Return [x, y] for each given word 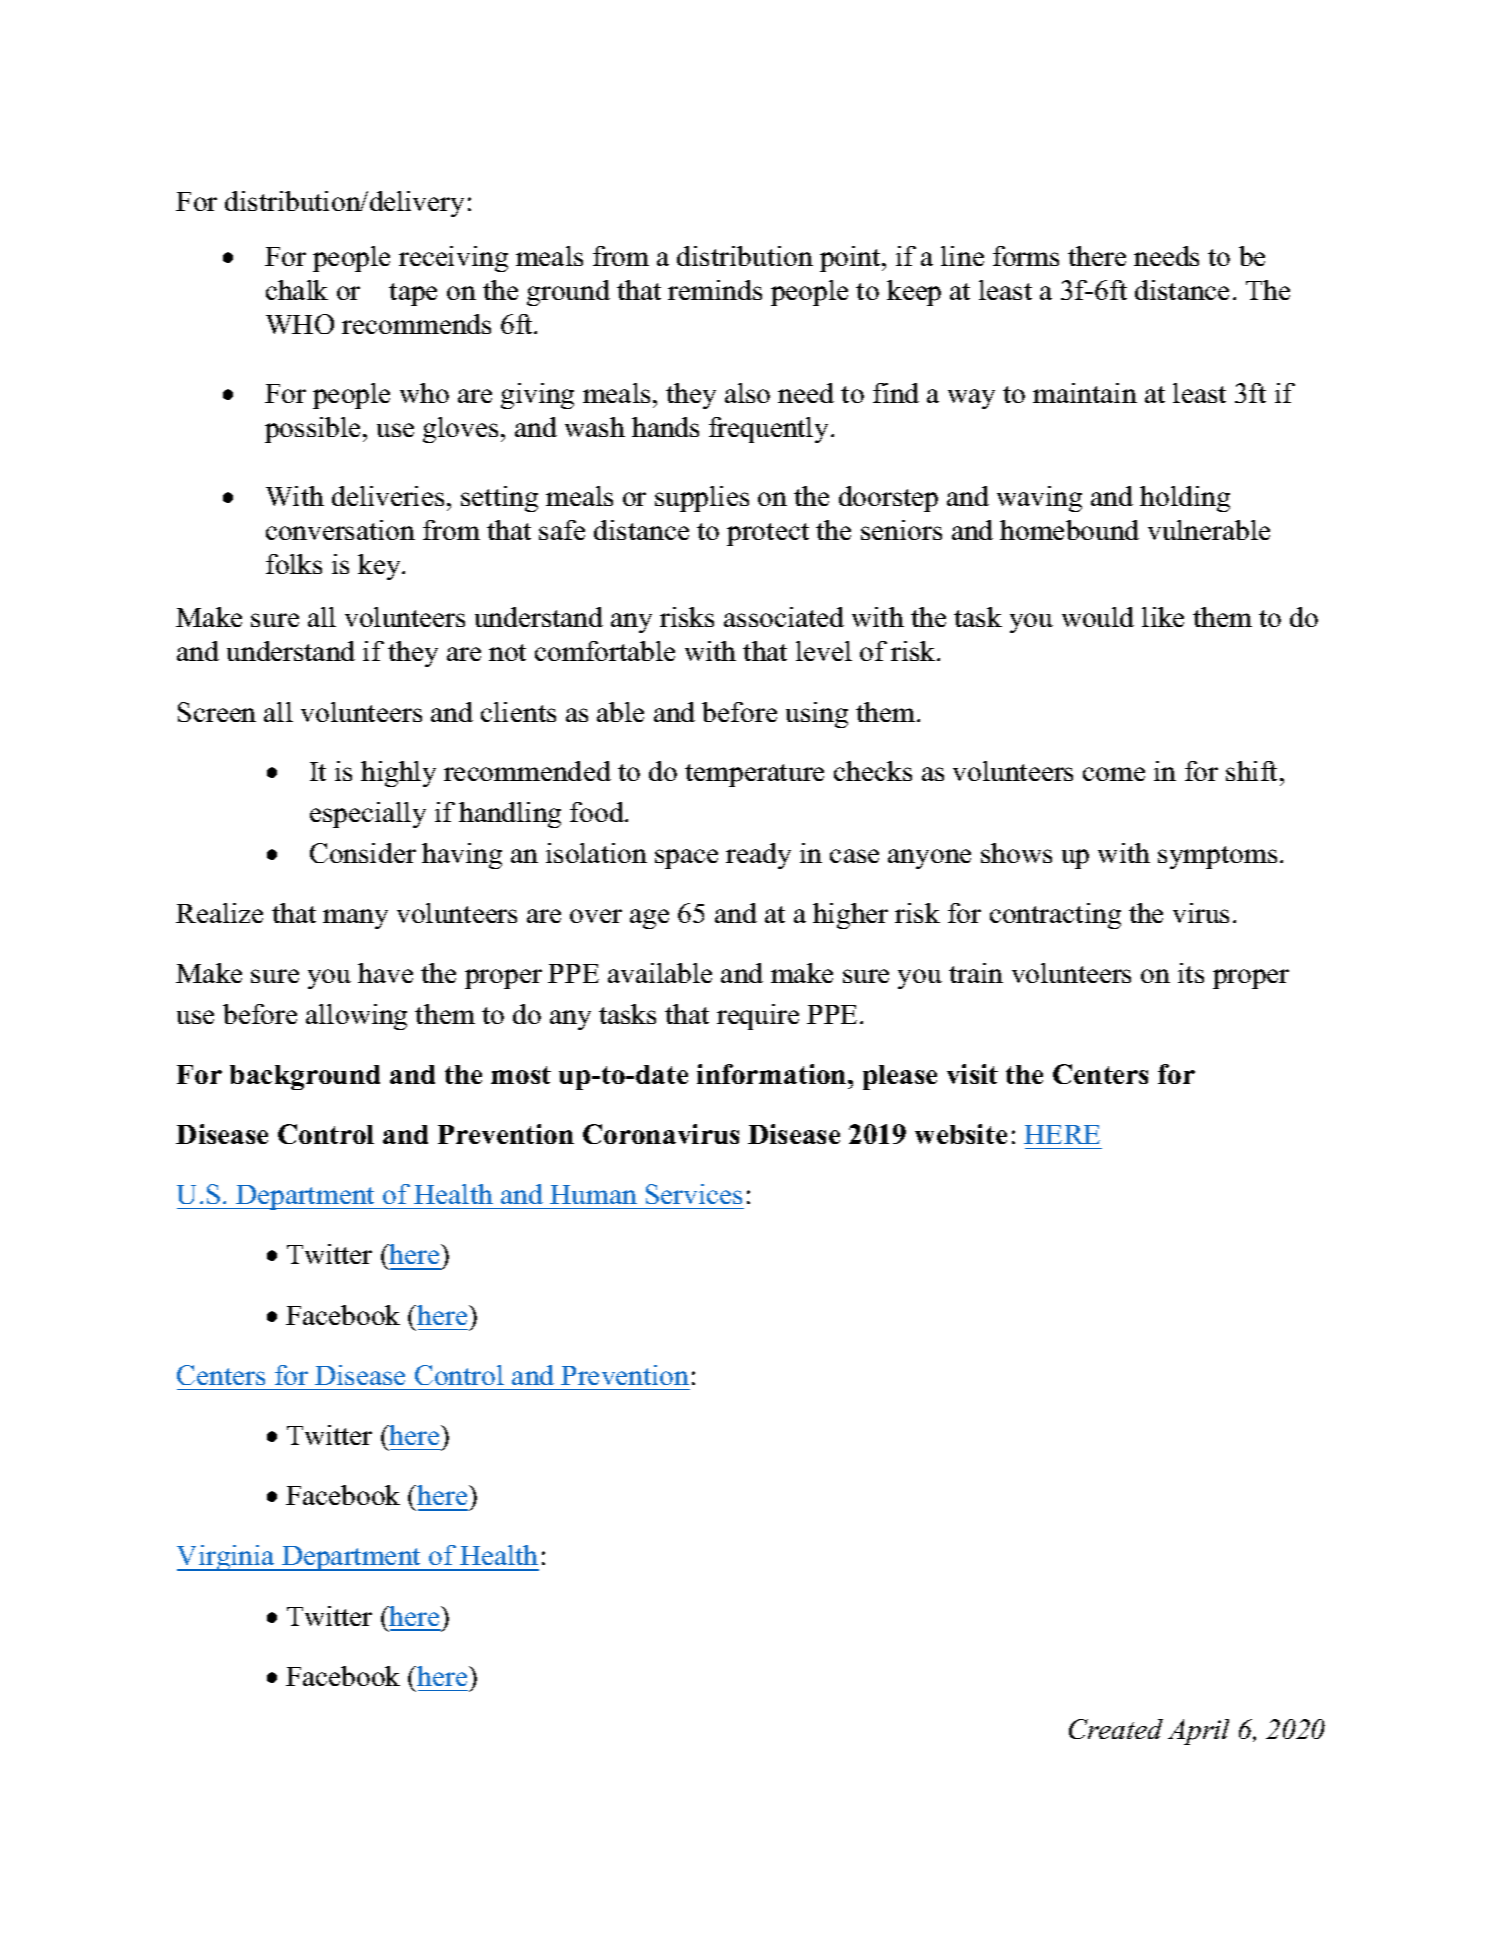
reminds [715, 290]
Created [1116, 1729]
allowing [356, 1017]
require [758, 1017]
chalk [297, 290]
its [1191, 973]
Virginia [227, 1558]
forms [1026, 256]
